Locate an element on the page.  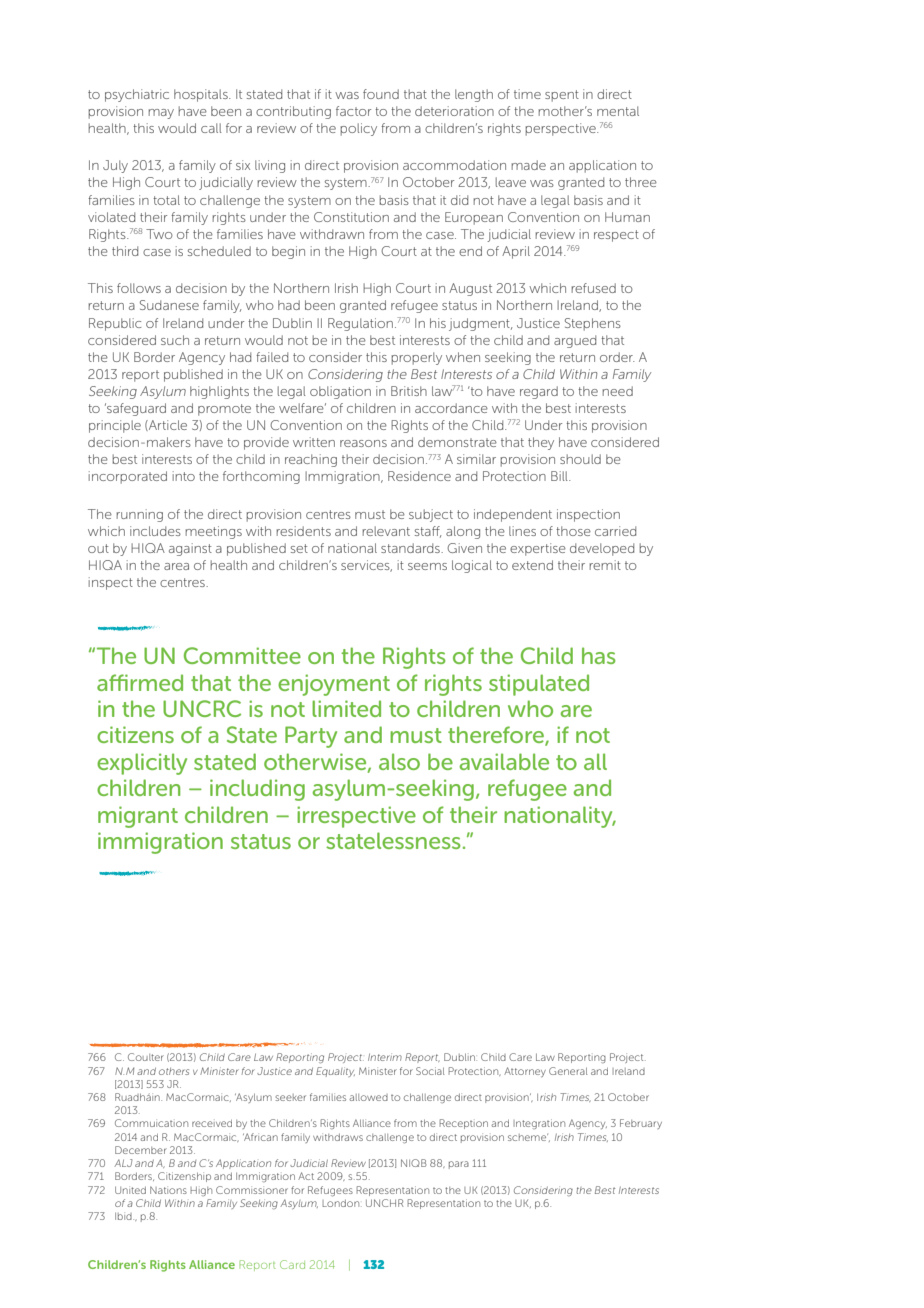
London is located at coordinates (342, 1203).
